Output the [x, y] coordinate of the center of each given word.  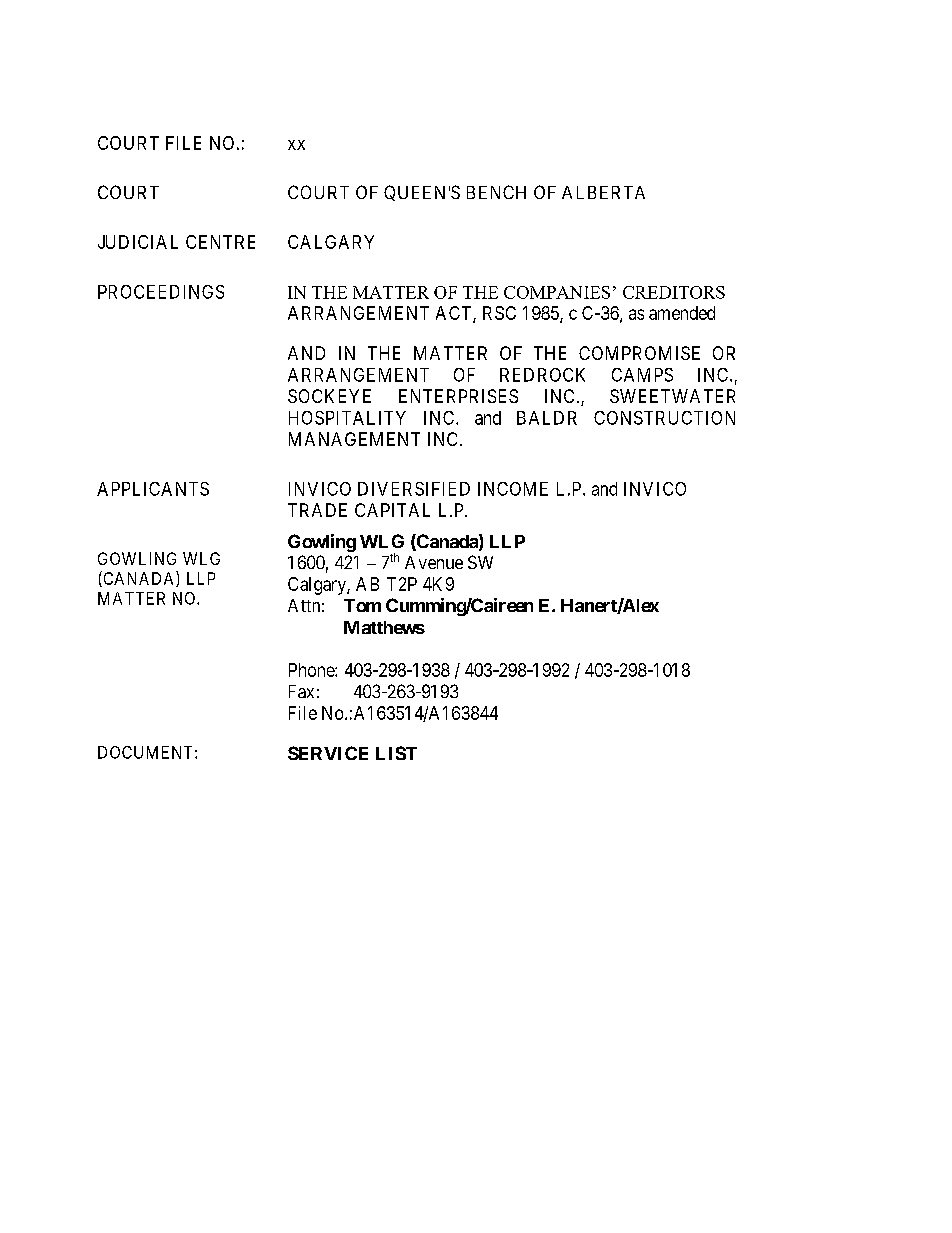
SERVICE [328, 753]
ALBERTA [603, 192]
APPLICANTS [153, 489]
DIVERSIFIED [414, 489]
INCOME [513, 489]
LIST [396, 753]
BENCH [496, 192]
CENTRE [220, 242]
